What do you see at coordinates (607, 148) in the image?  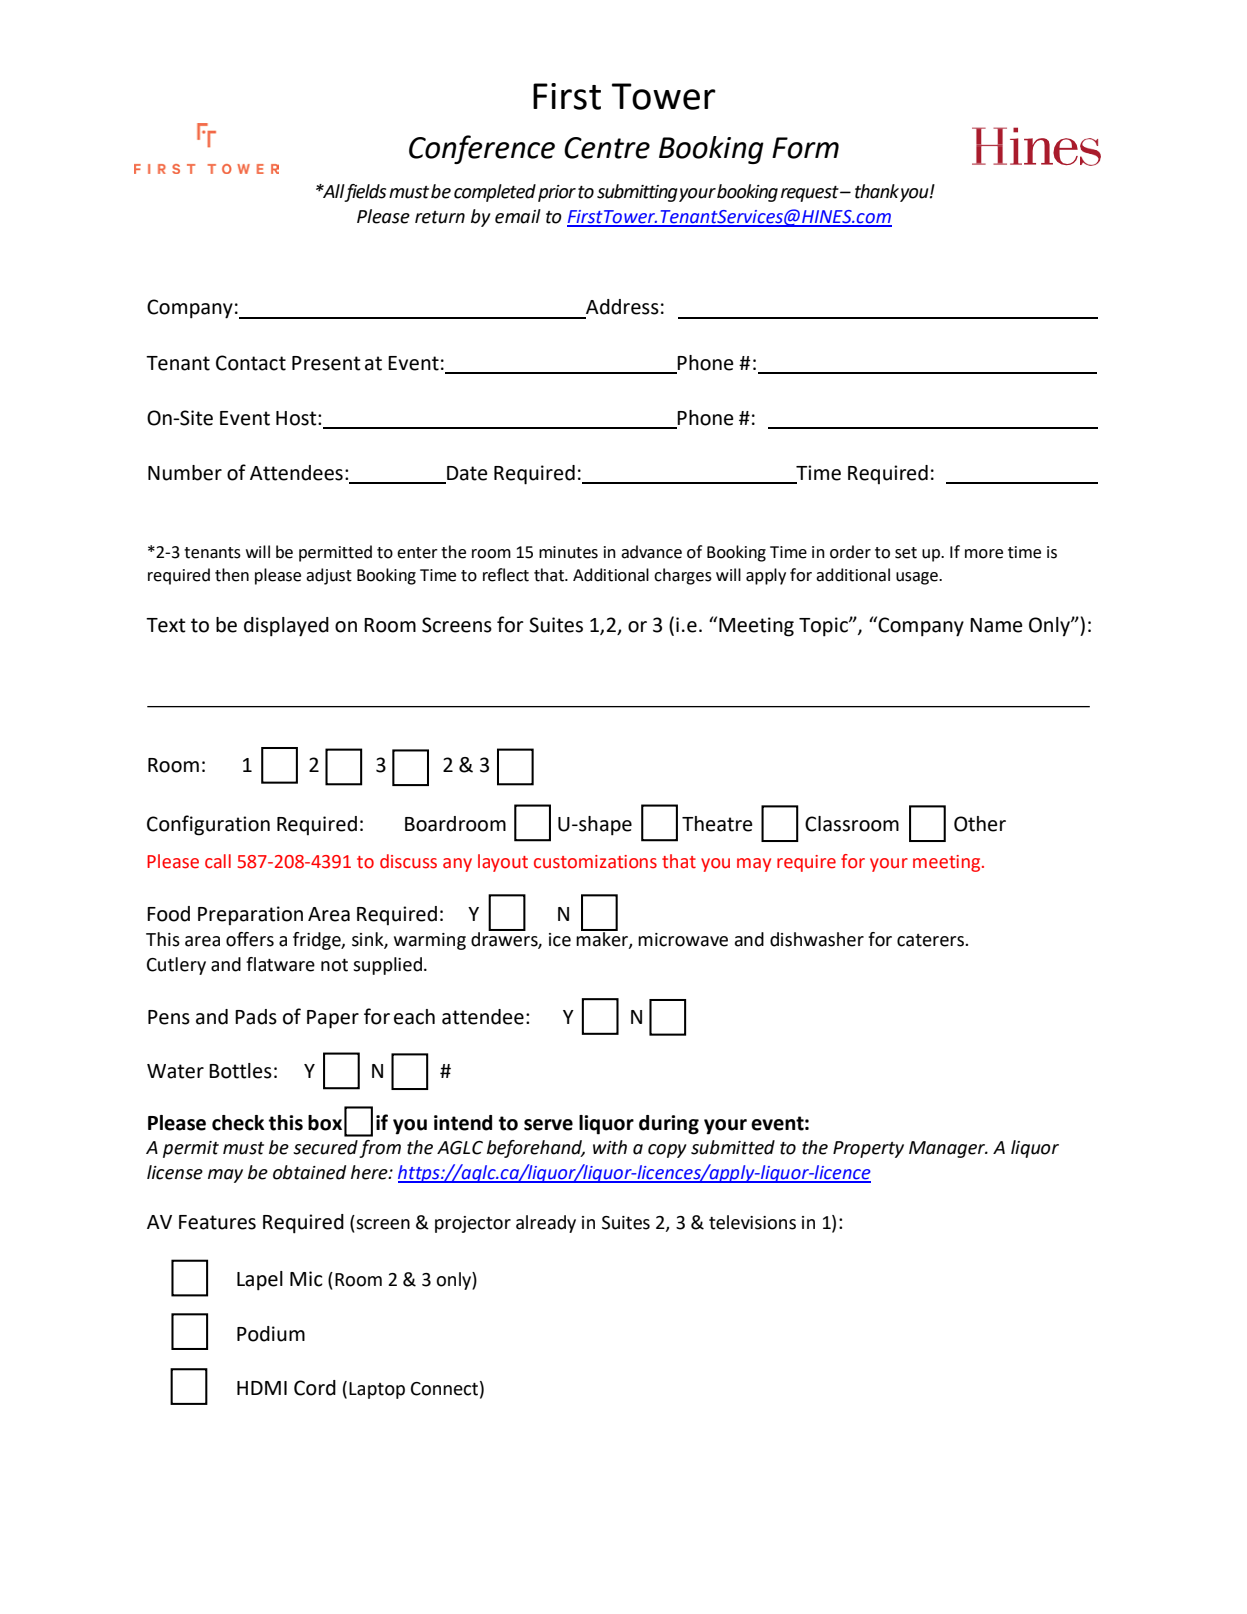 I see `Centre` at bounding box center [607, 148].
